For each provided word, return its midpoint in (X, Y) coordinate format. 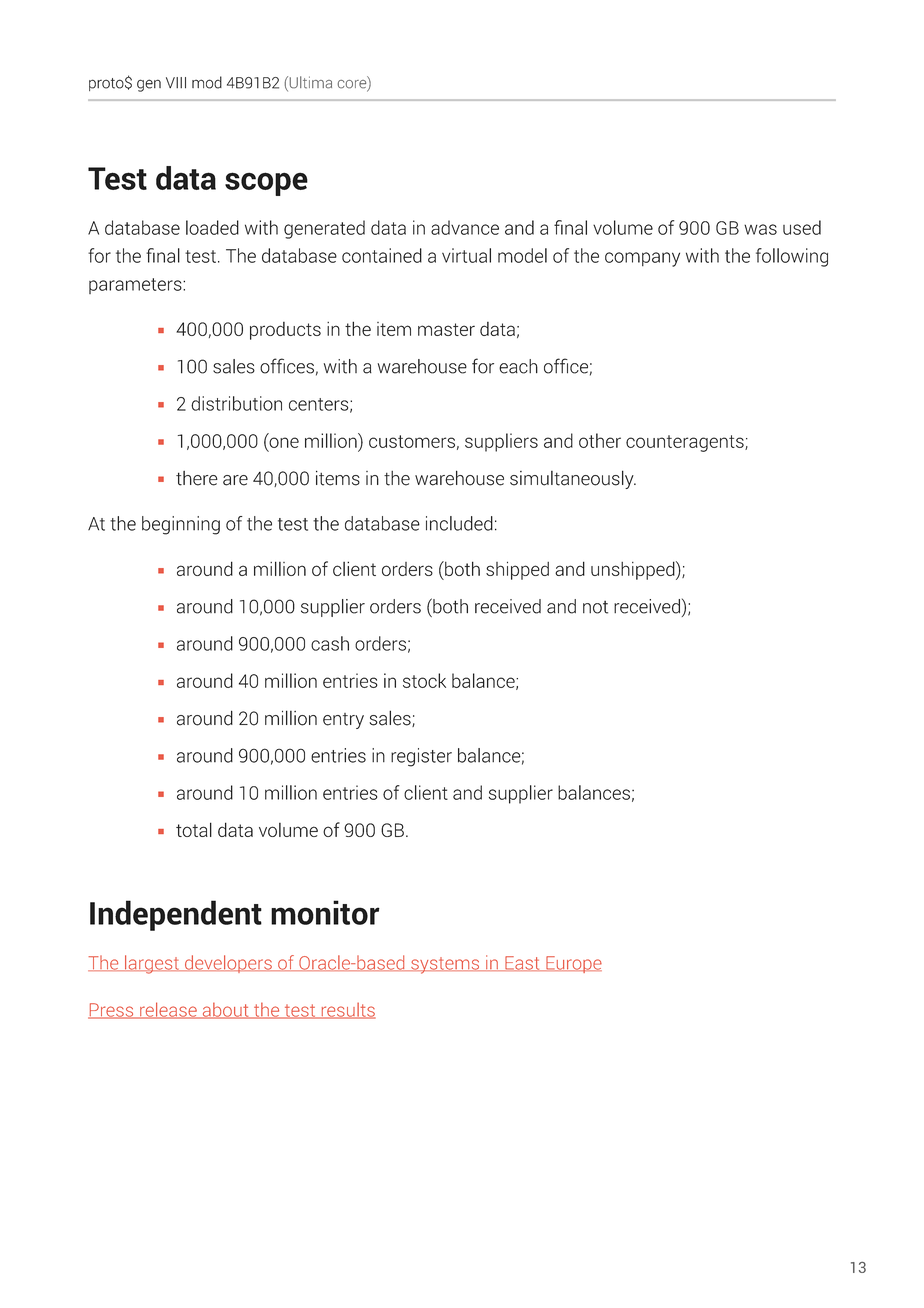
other (600, 440)
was (760, 229)
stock (424, 680)
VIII (176, 83)
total (194, 829)
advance (465, 227)
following (792, 257)
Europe (573, 964)
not (595, 607)
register (421, 757)
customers (412, 441)
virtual (466, 255)
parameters (136, 286)
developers (228, 964)
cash (330, 643)
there (197, 478)
